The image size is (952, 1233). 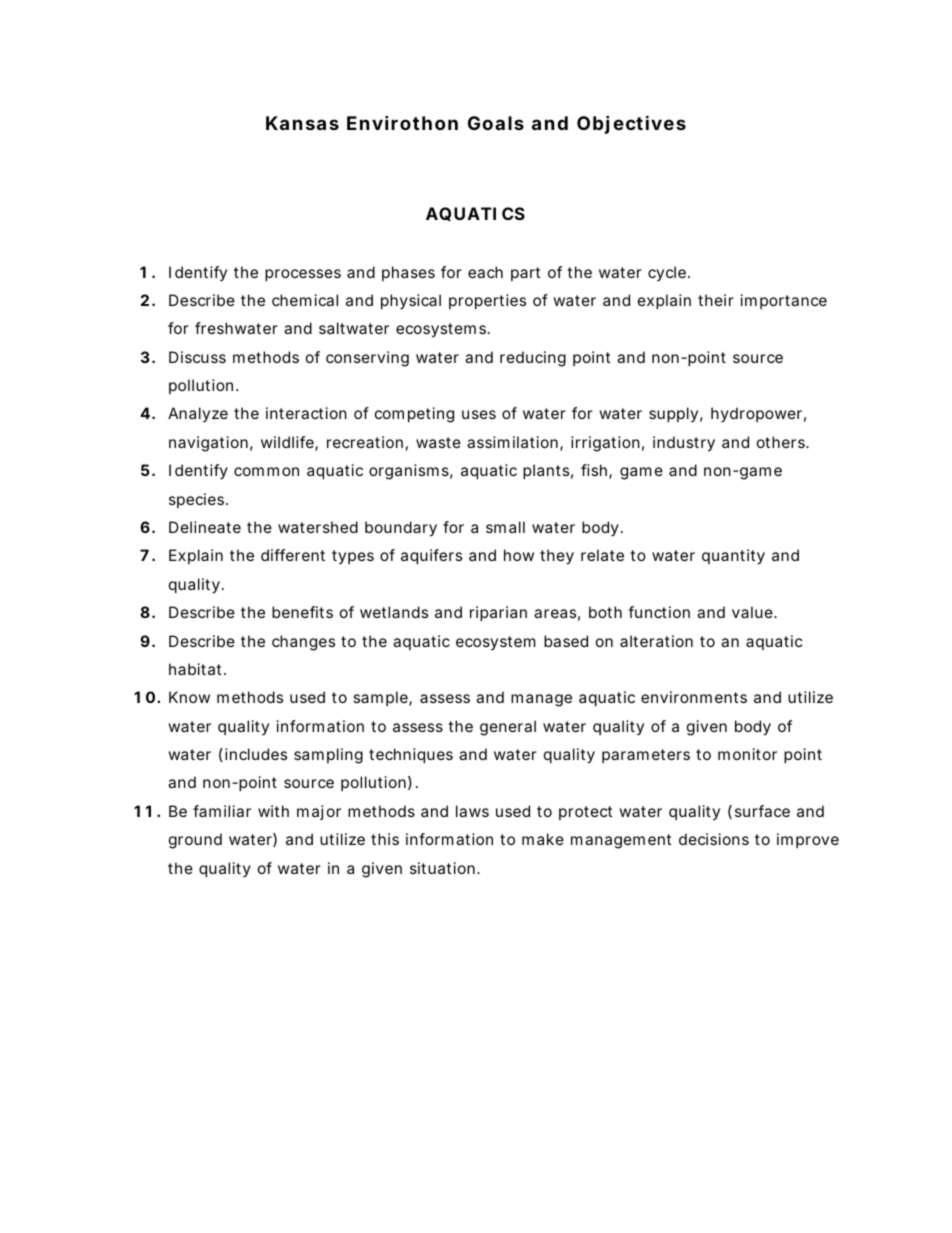 I want to click on interaction, so click(x=306, y=413).
